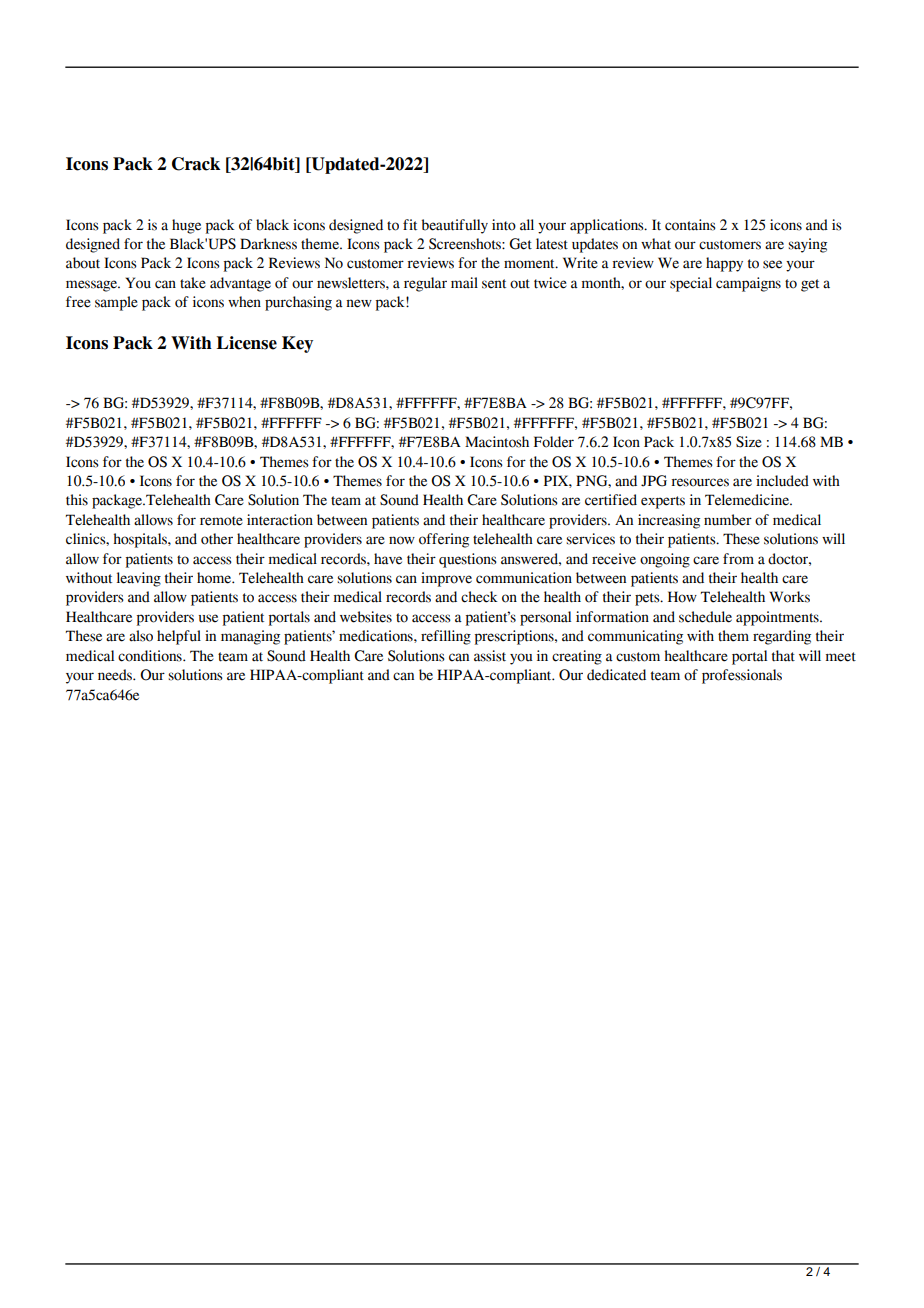 This screenshot has width=924, height=1308. What do you see at coordinates (246, 343) in the screenshot?
I see `License` at bounding box center [246, 343].
